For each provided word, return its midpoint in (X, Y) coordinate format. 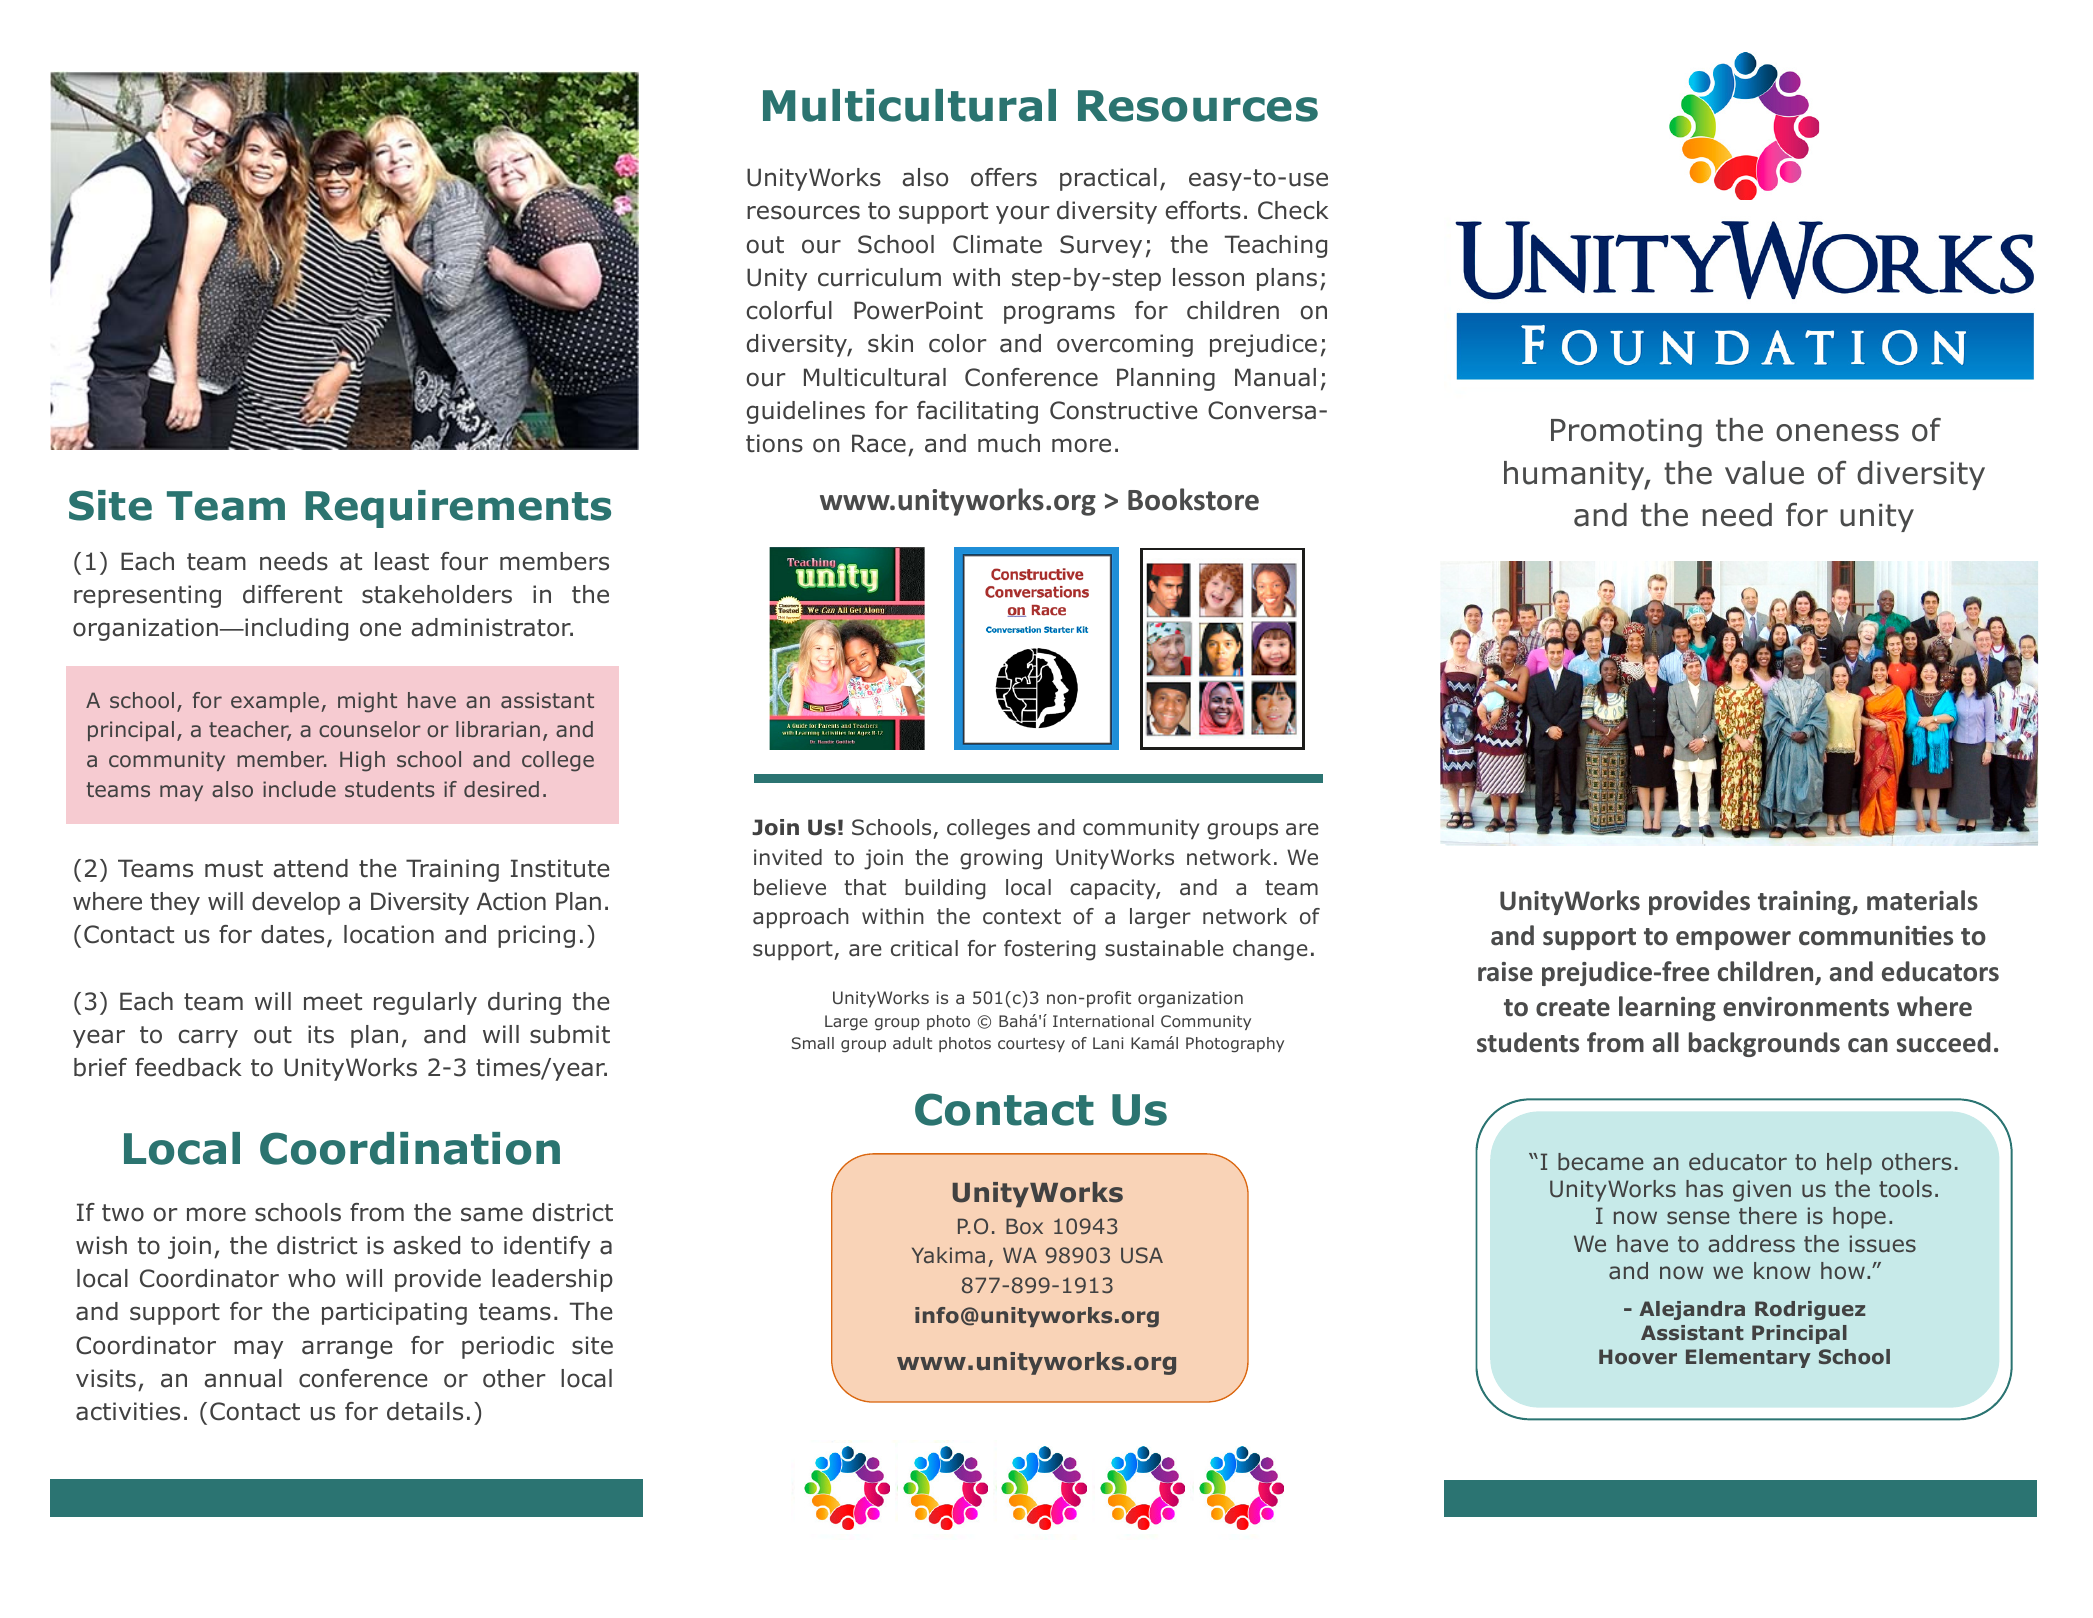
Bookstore (1193, 499)
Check (1293, 210)
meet (333, 1002)
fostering (1049, 950)
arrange (347, 1349)
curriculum (879, 277)
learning (1667, 1008)
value (1764, 473)
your (1023, 214)
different (292, 594)
